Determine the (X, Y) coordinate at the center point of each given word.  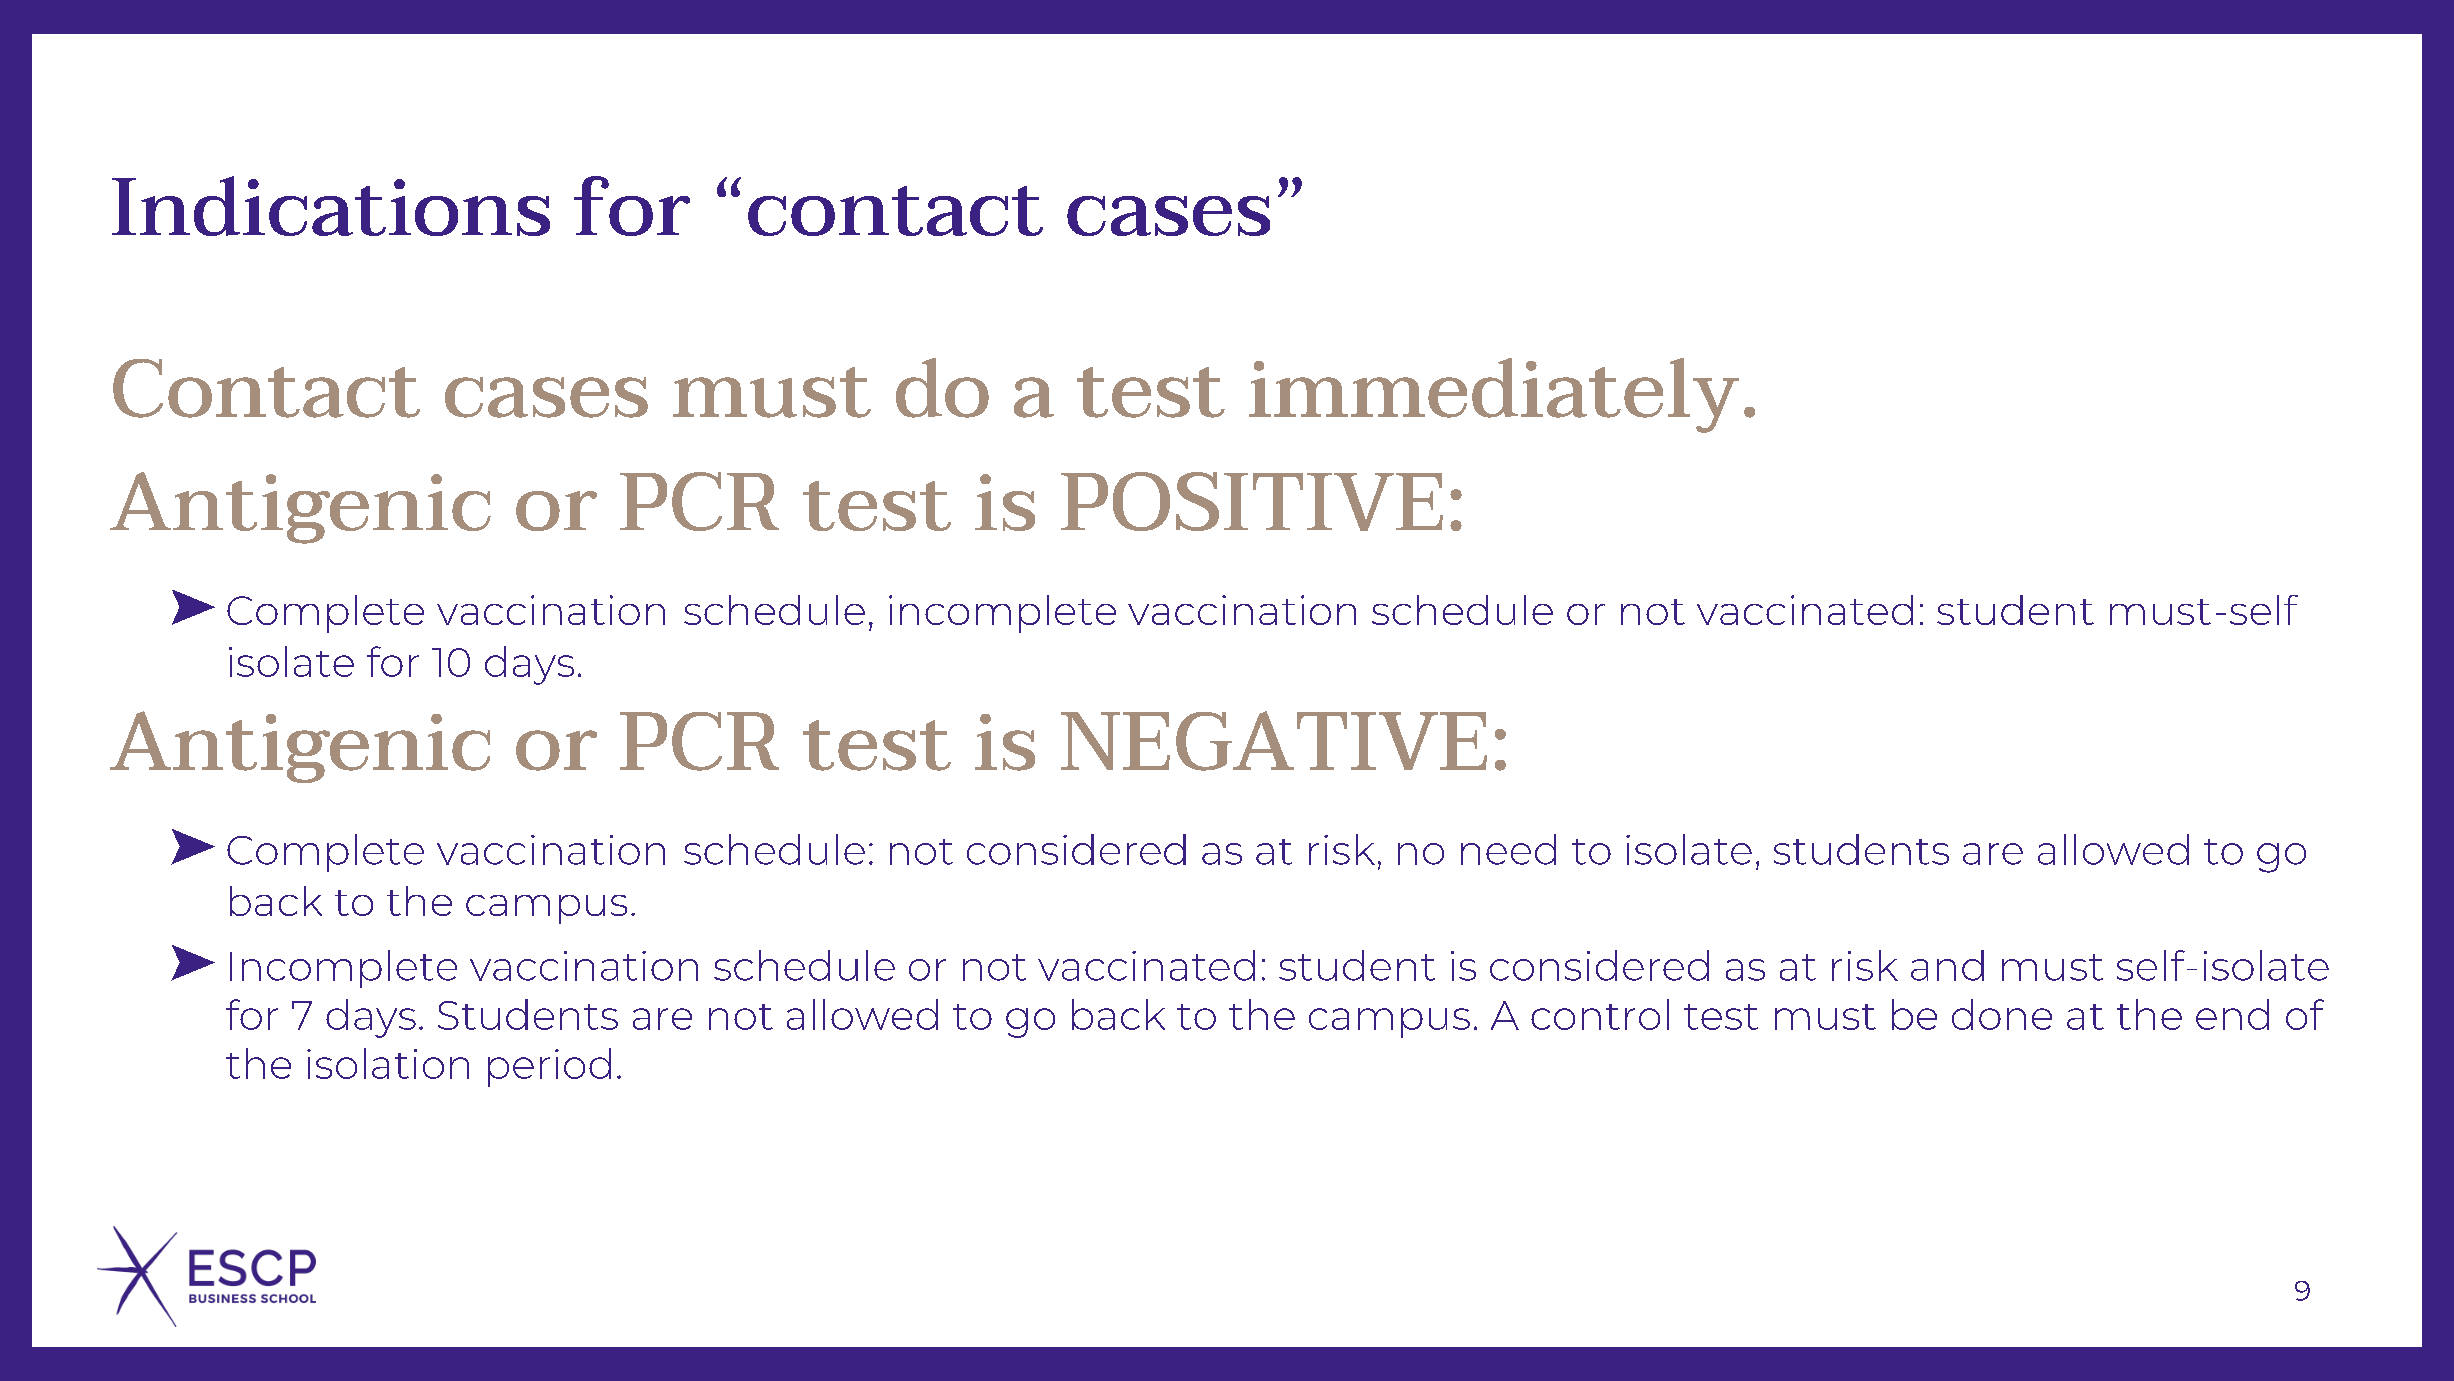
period (549, 1067)
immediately (1494, 395)
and (1947, 965)
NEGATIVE (1274, 741)
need (1508, 849)
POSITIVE (1252, 501)
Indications (331, 206)
